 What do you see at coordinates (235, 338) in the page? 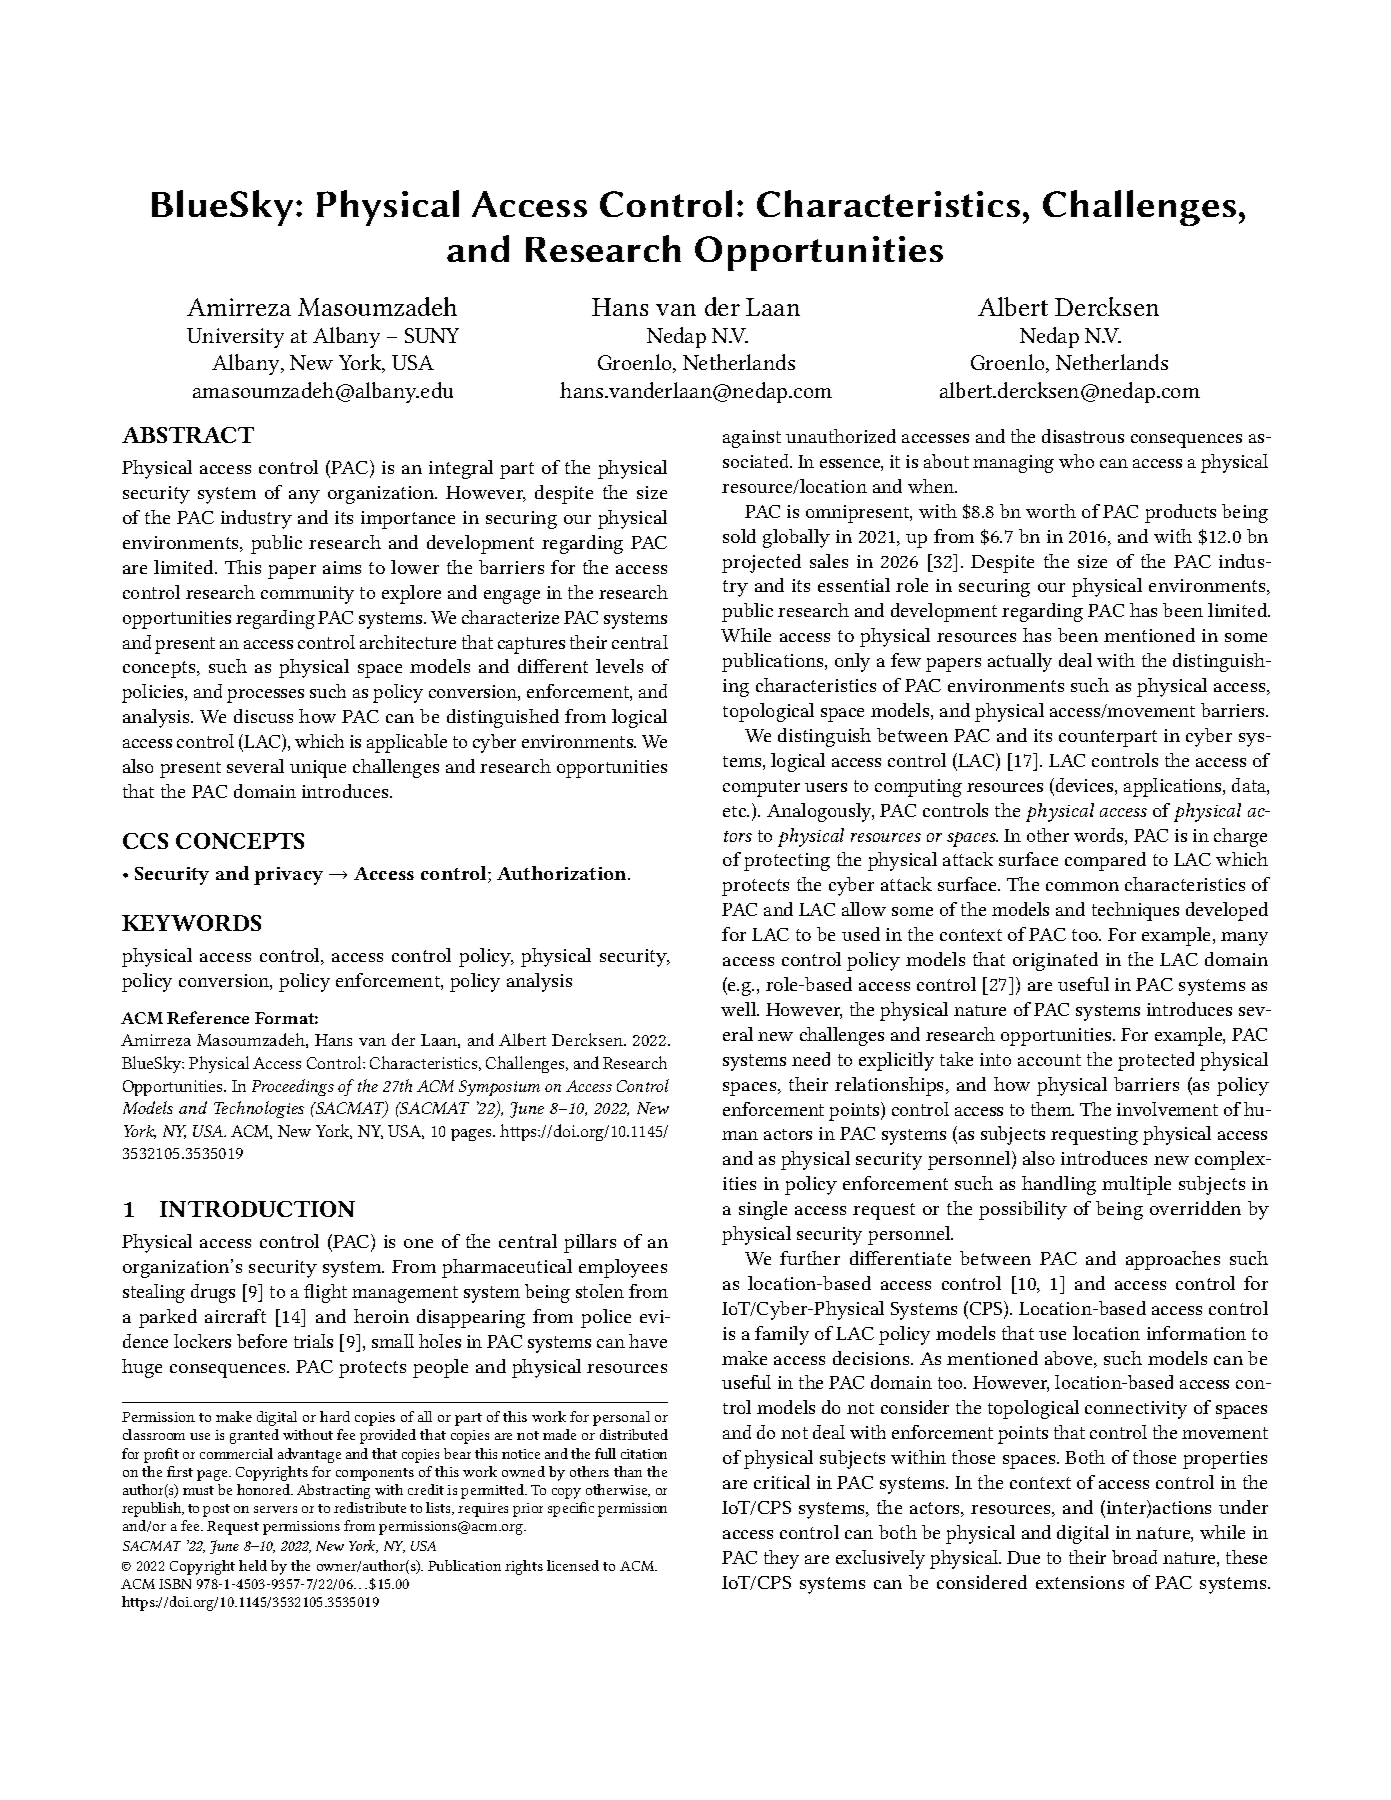
I see `University` at bounding box center [235, 338].
